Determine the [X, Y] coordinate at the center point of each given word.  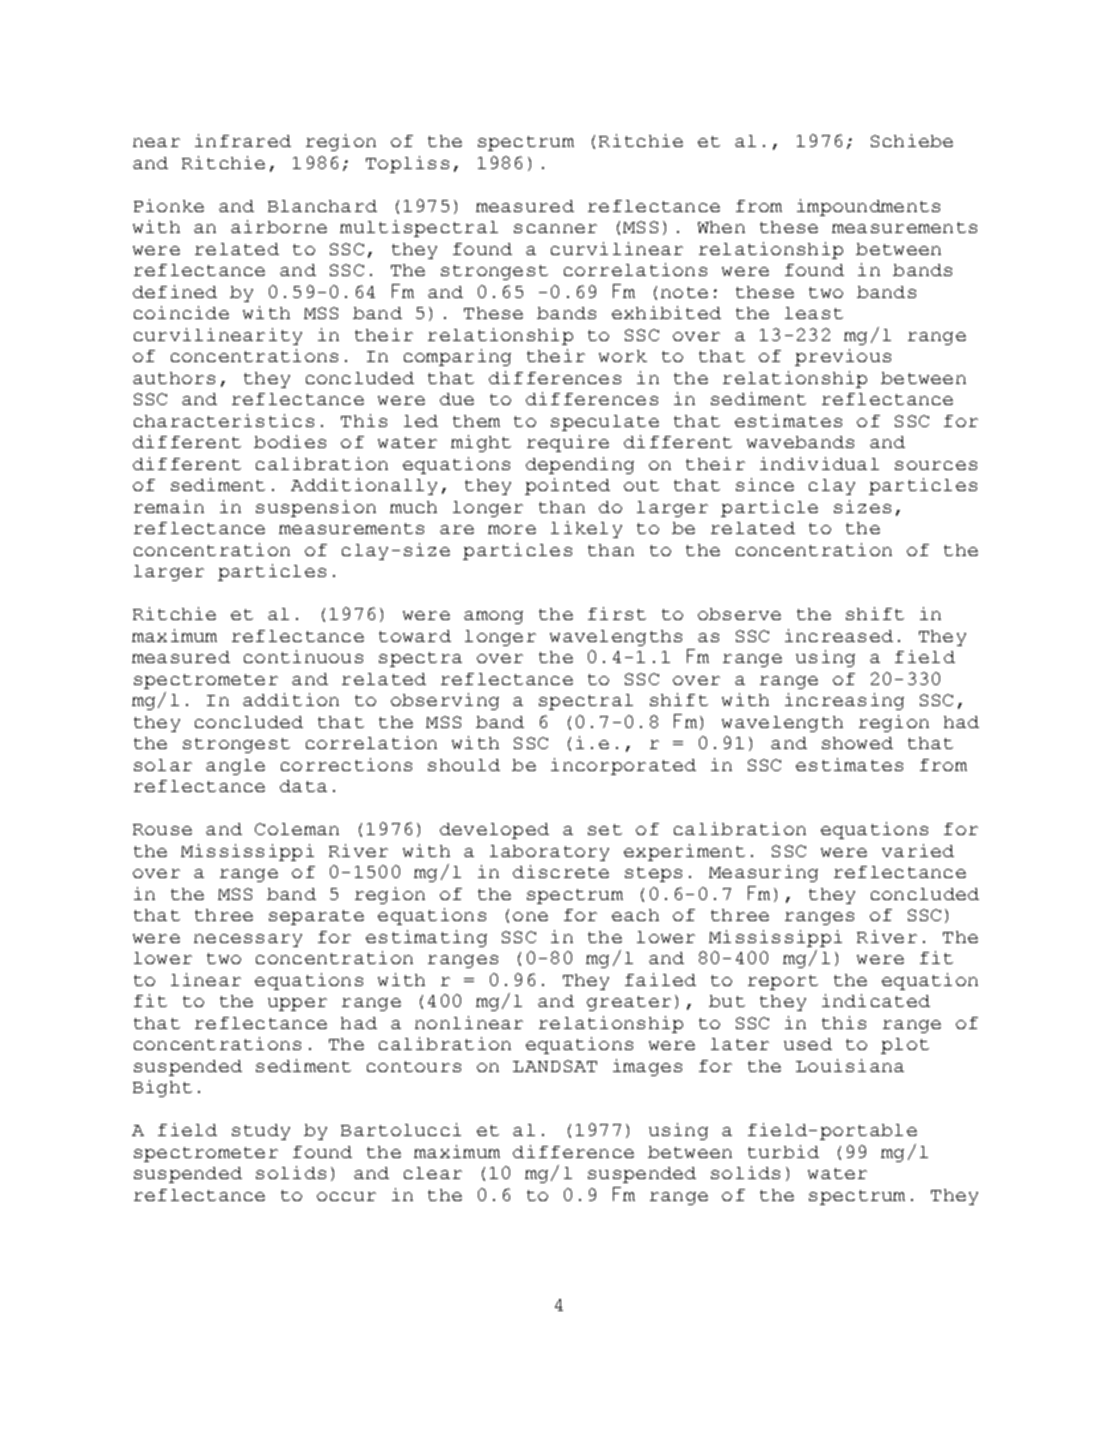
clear [433, 1173]
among [493, 617]
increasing [844, 701]
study [261, 1132]
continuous [303, 656]
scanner [555, 228]
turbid [783, 1151]
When [721, 227]
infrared [243, 140]
